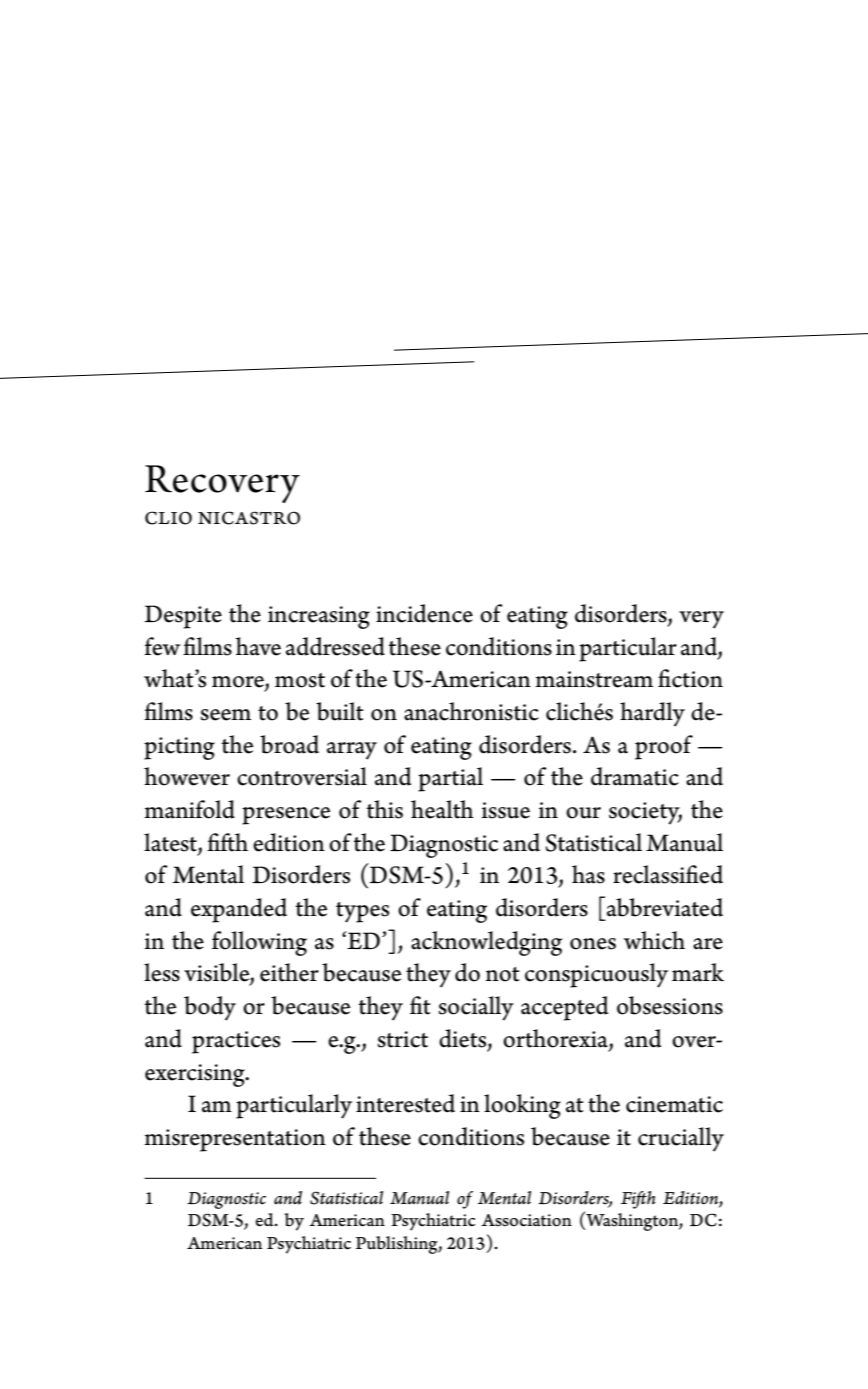  What do you see at coordinates (526, 1220) in the screenshot?
I see `Association` at bounding box center [526, 1220].
